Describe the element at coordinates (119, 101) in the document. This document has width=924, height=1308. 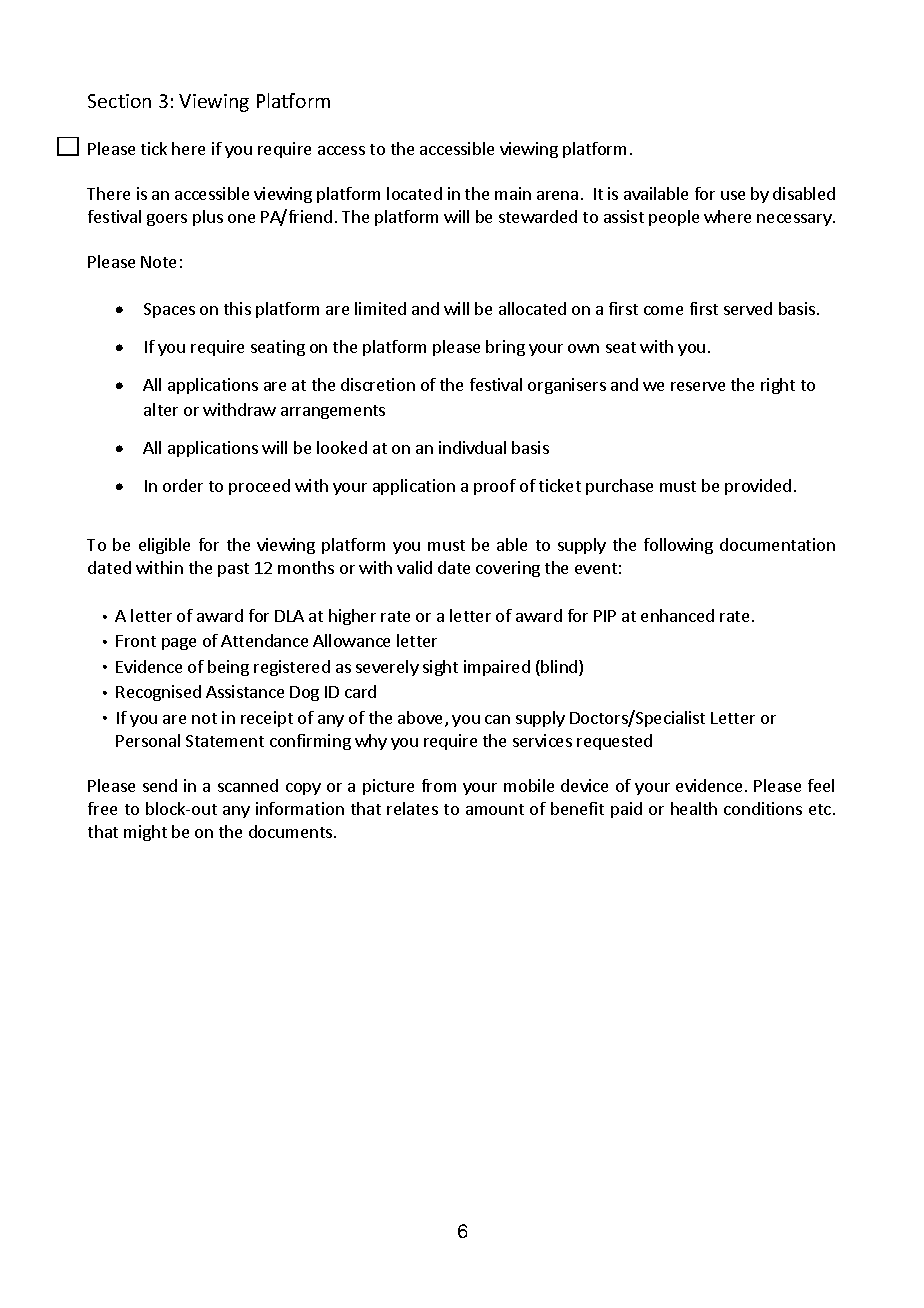
I see `Section` at that location.
